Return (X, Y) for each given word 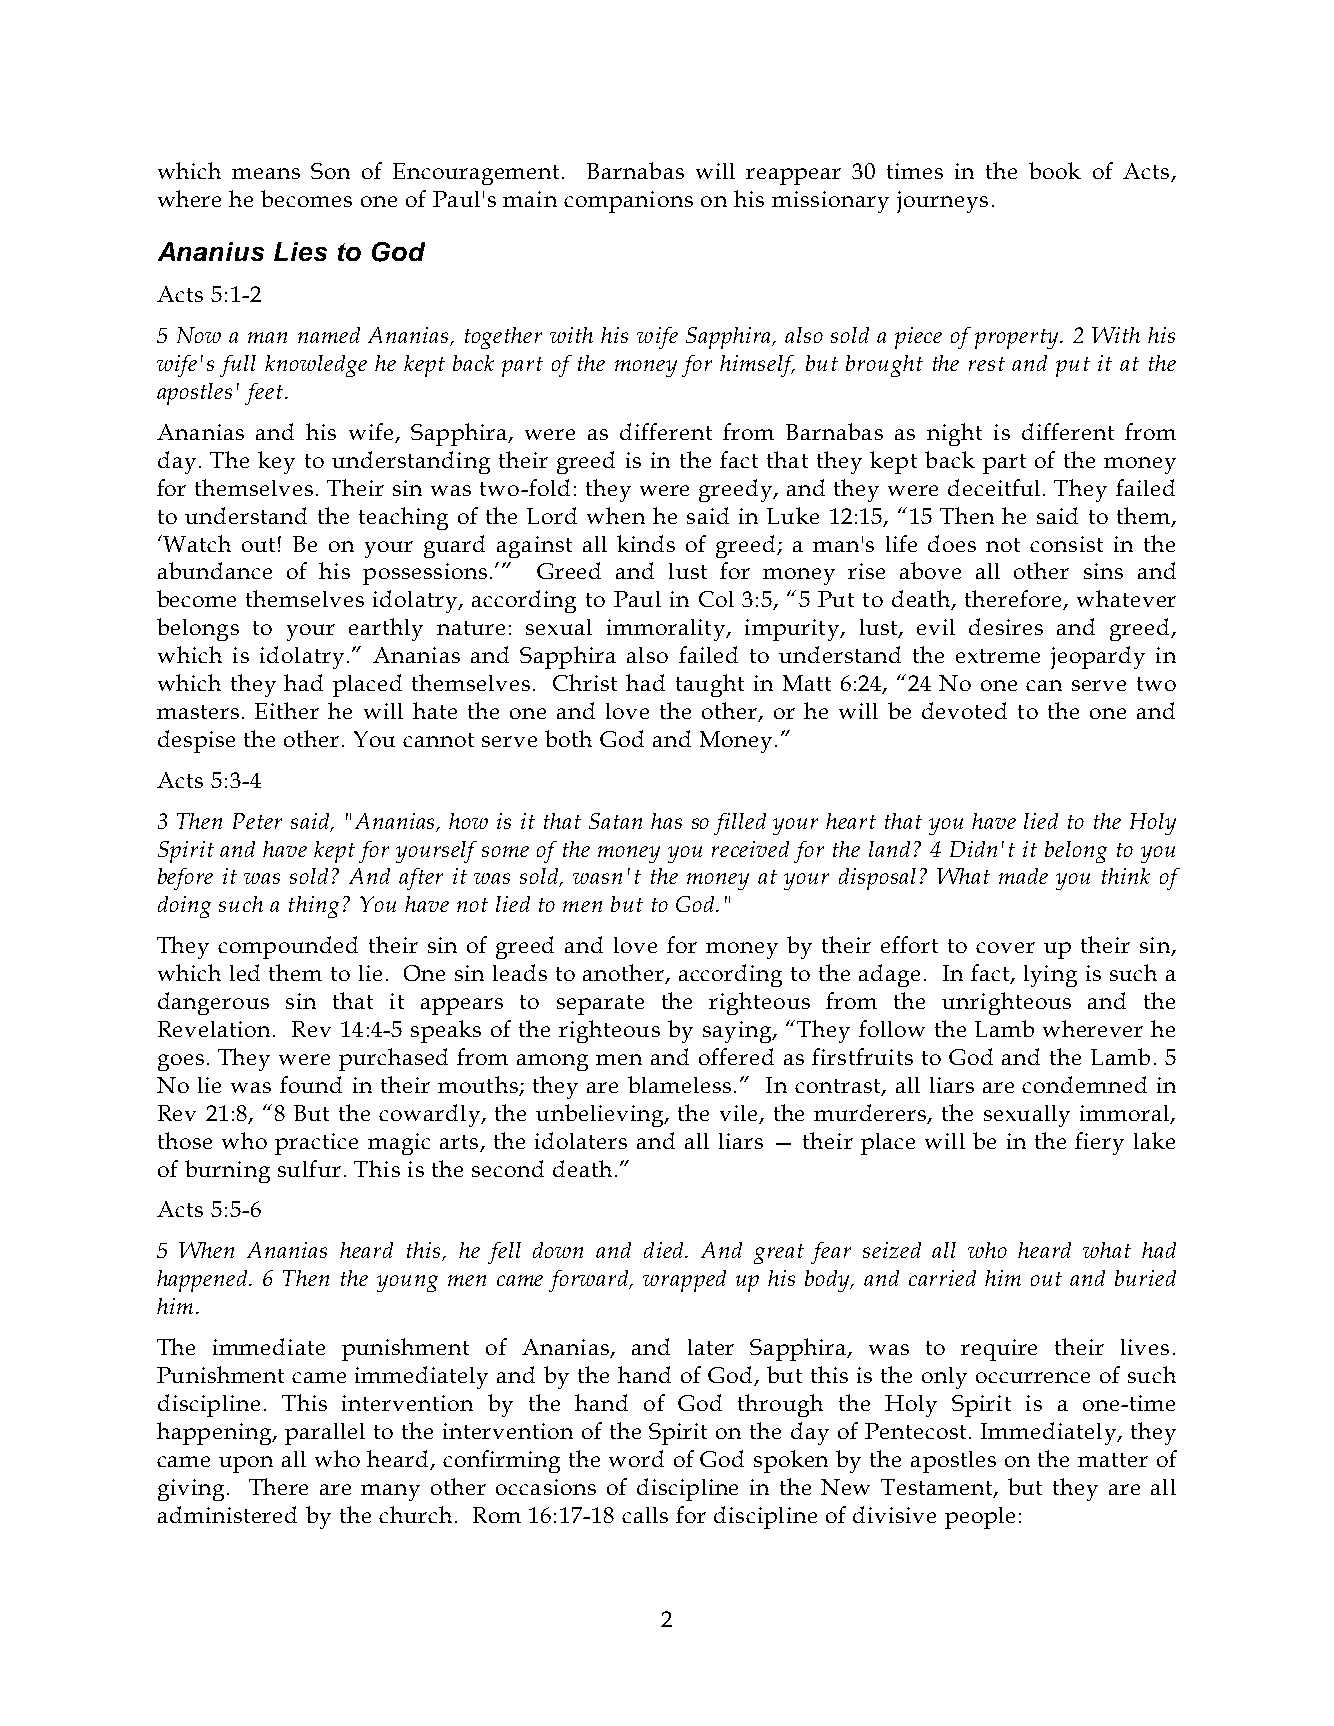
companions (628, 202)
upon (246, 1464)
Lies (300, 251)
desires (1006, 626)
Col (716, 599)
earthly (386, 629)
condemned (1084, 1084)
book (1055, 170)
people (980, 1518)
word (636, 1458)
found (311, 1084)
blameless (679, 1084)
